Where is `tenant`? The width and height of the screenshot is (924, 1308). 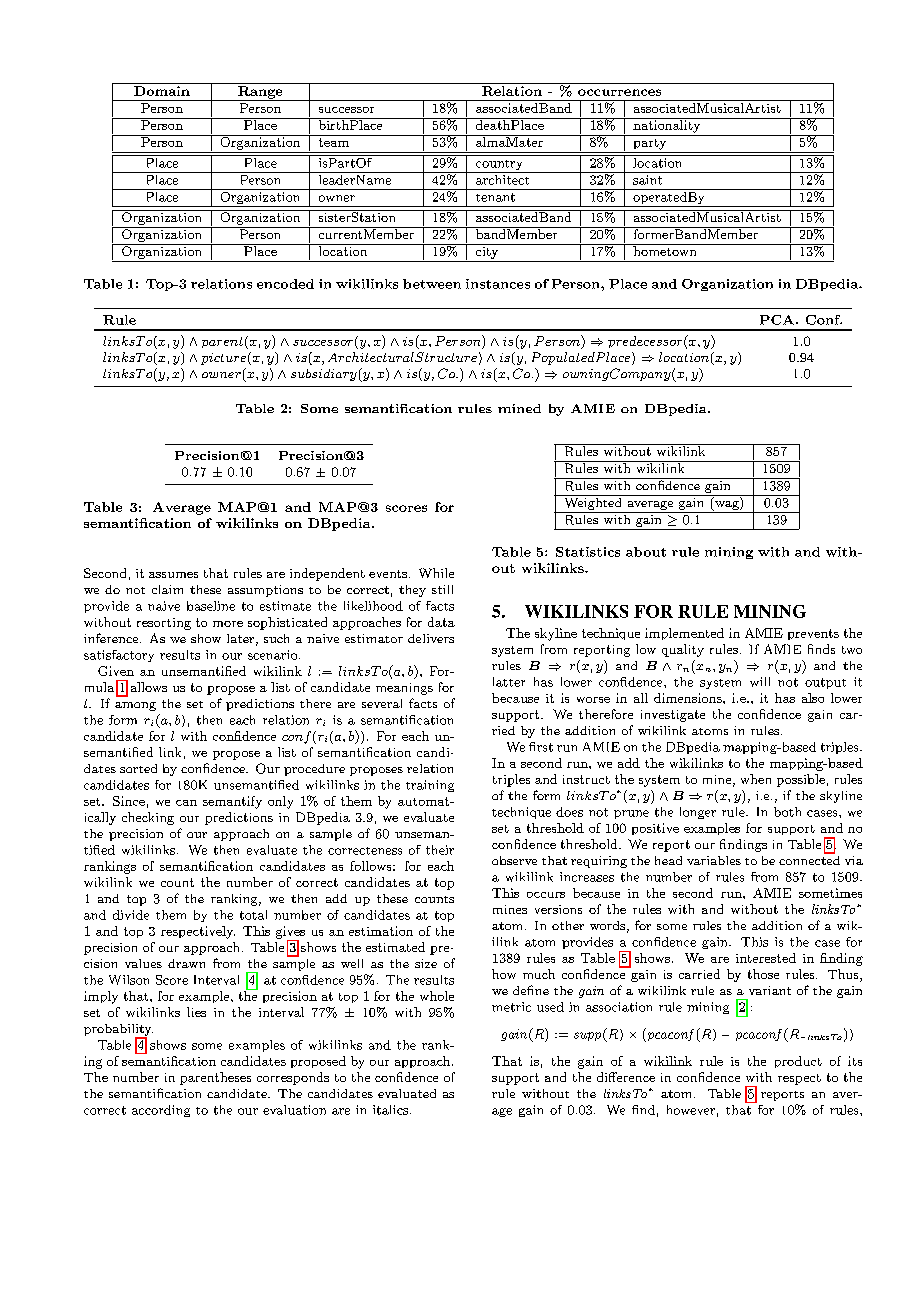 tenant is located at coordinates (495, 197).
